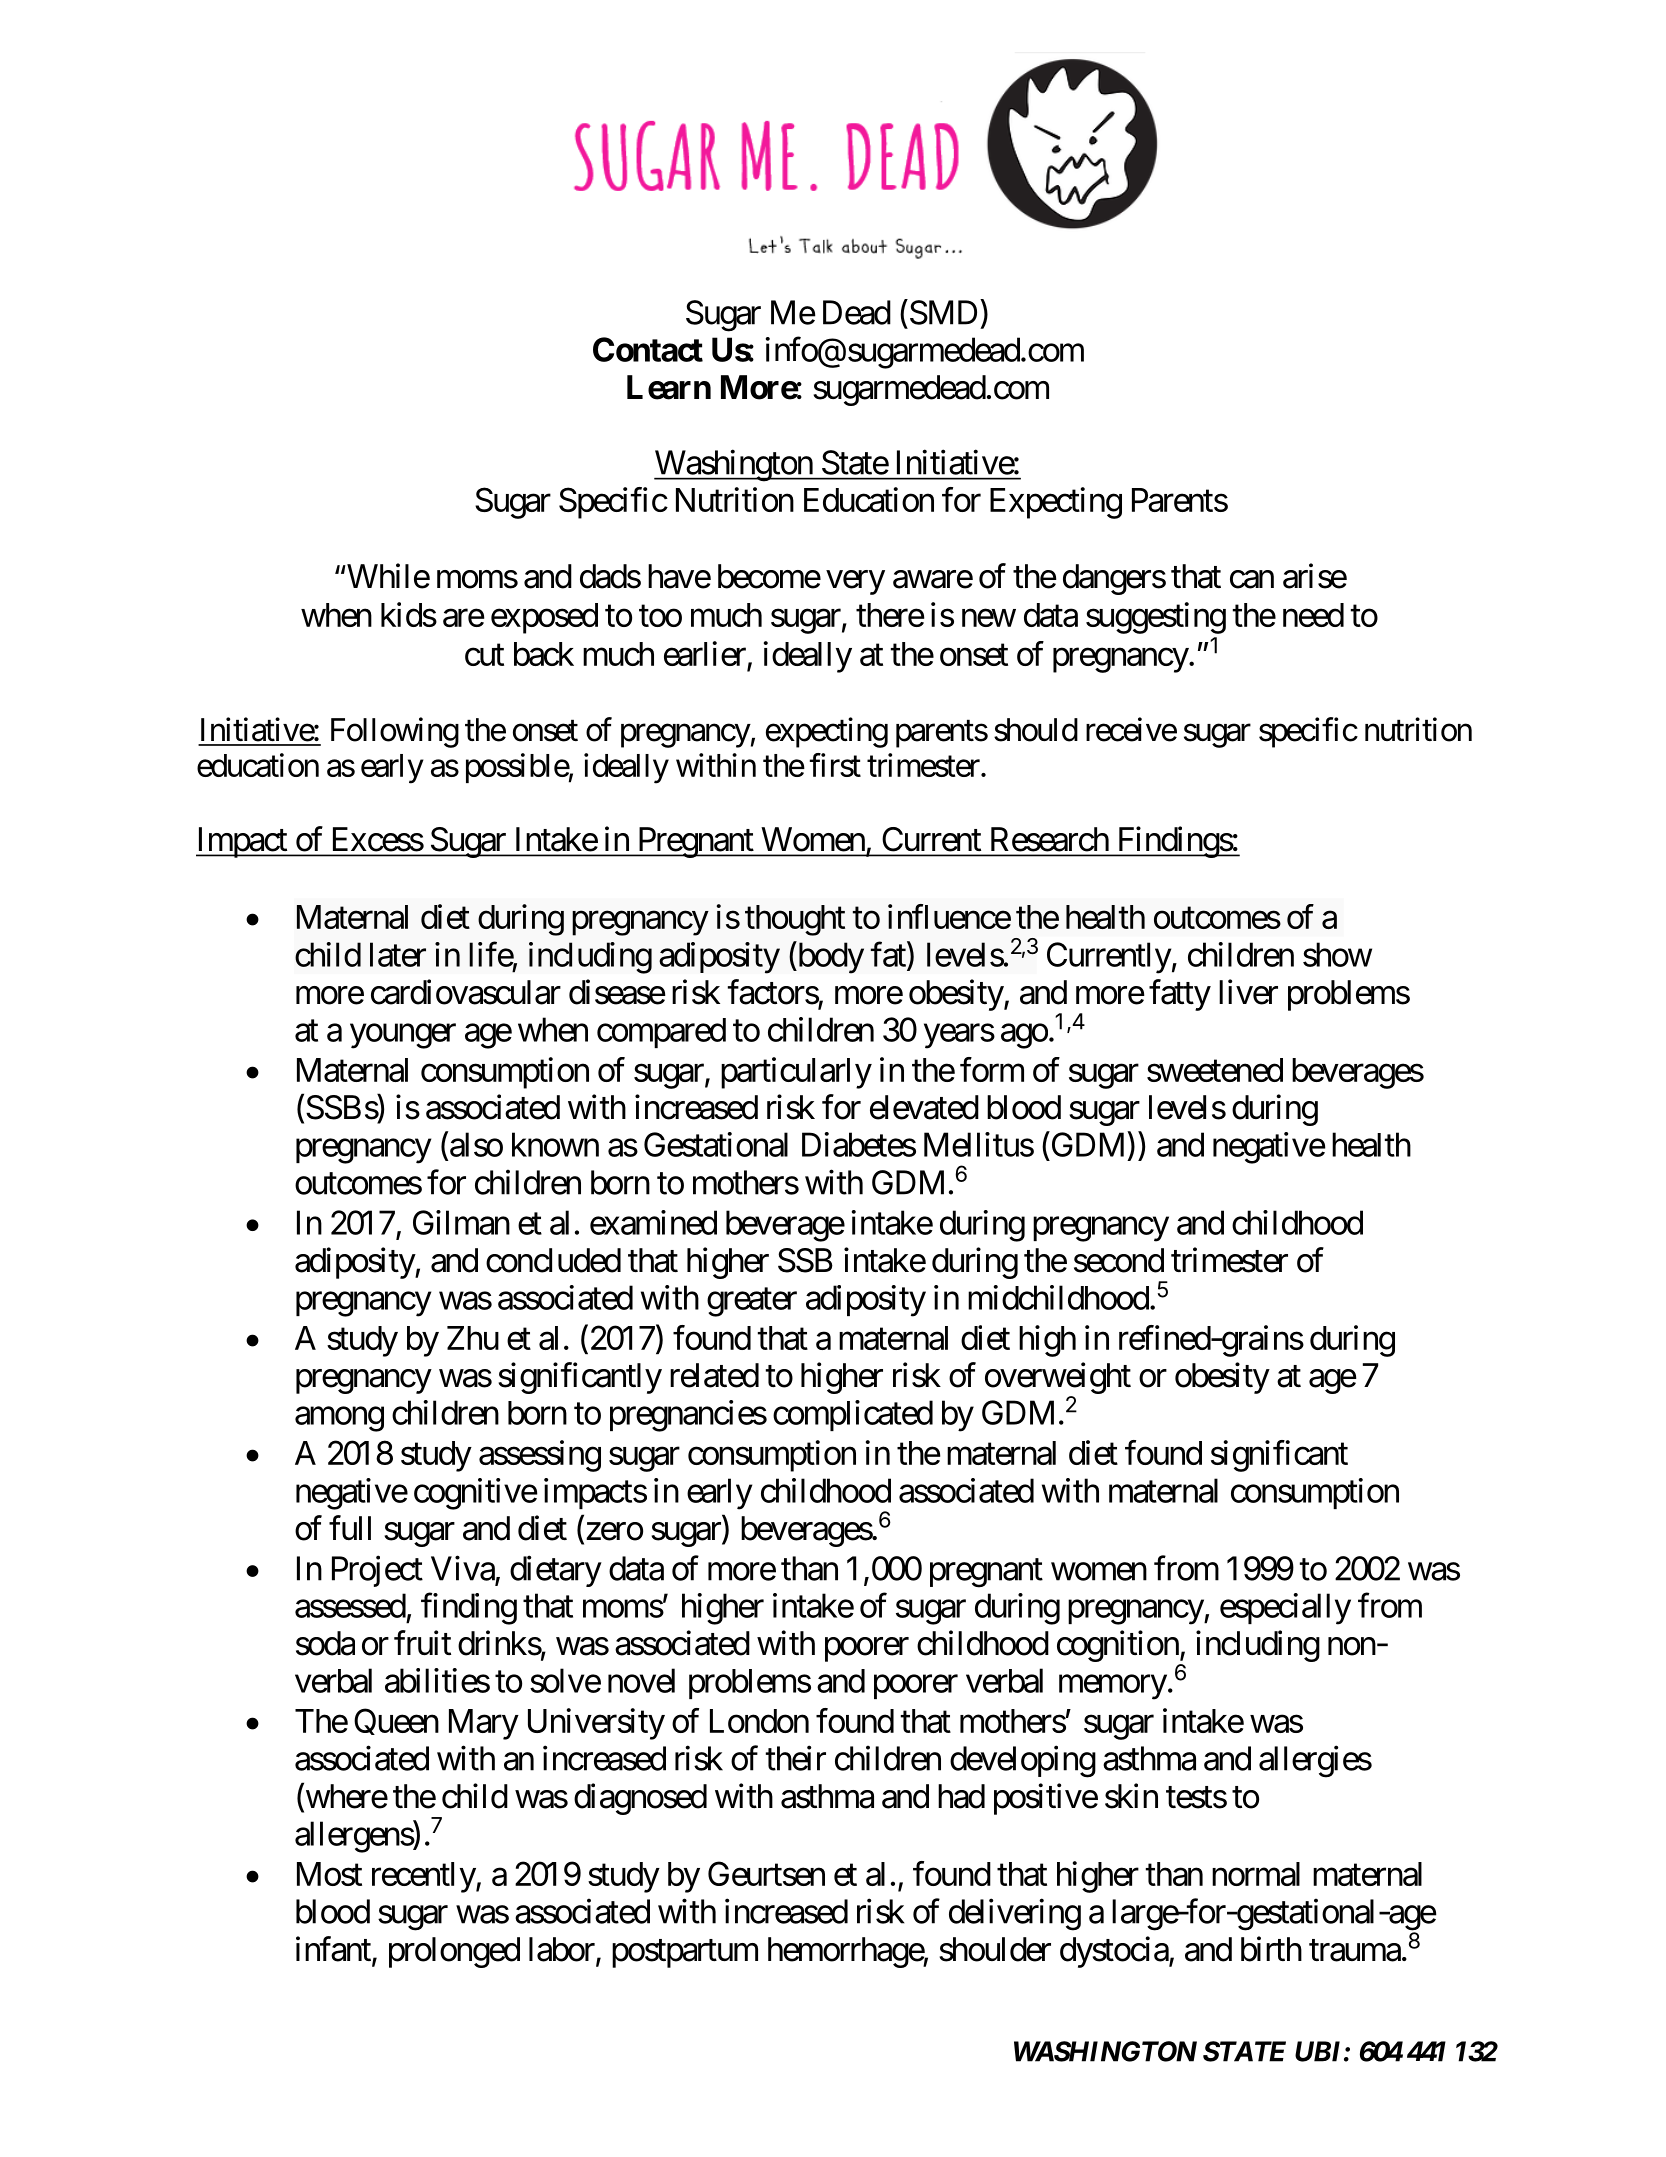 This screenshot has width=1666, height=2157. I want to click on normal, so click(1256, 1874).
